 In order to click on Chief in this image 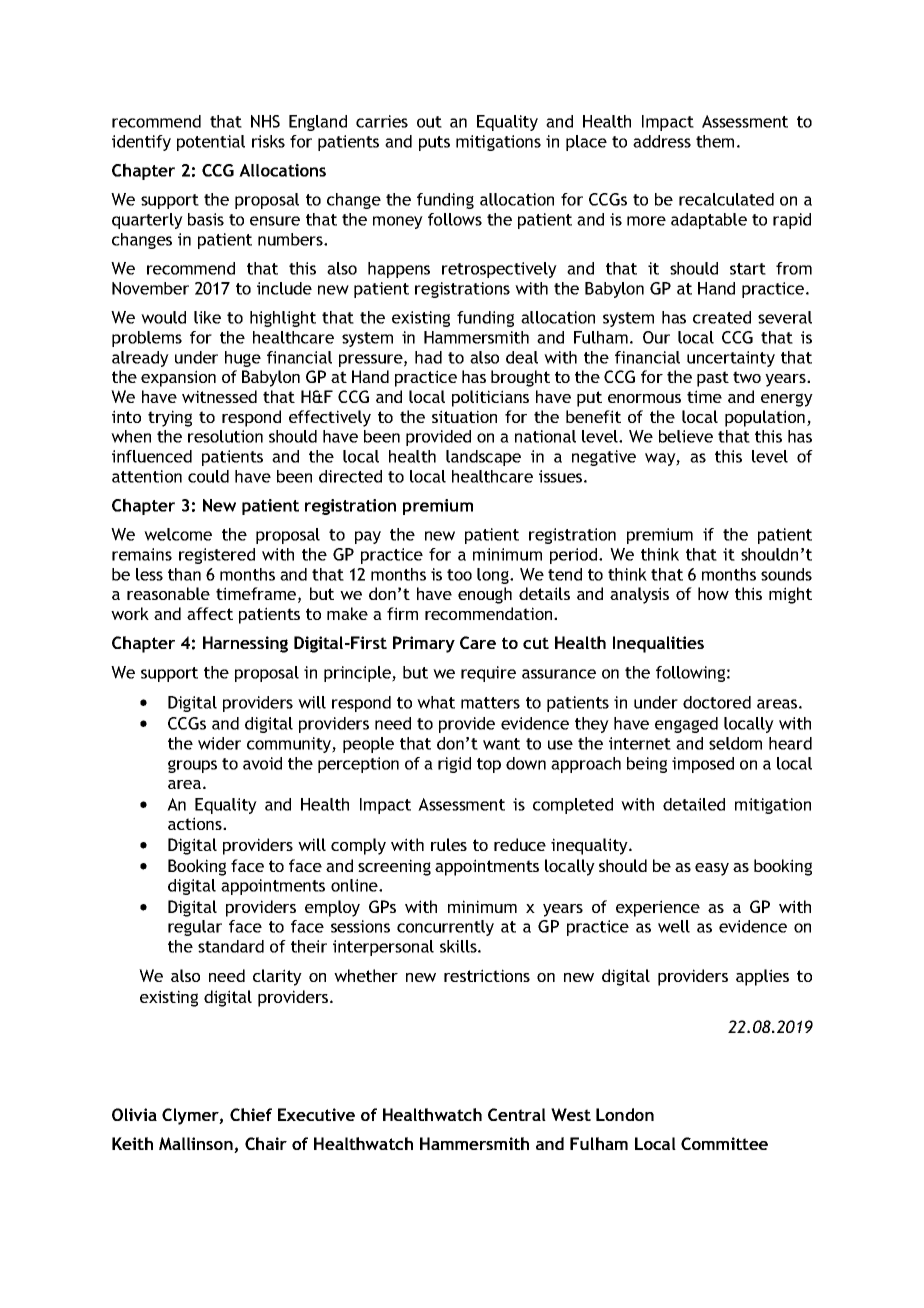, I will do `click(251, 1114)`.
